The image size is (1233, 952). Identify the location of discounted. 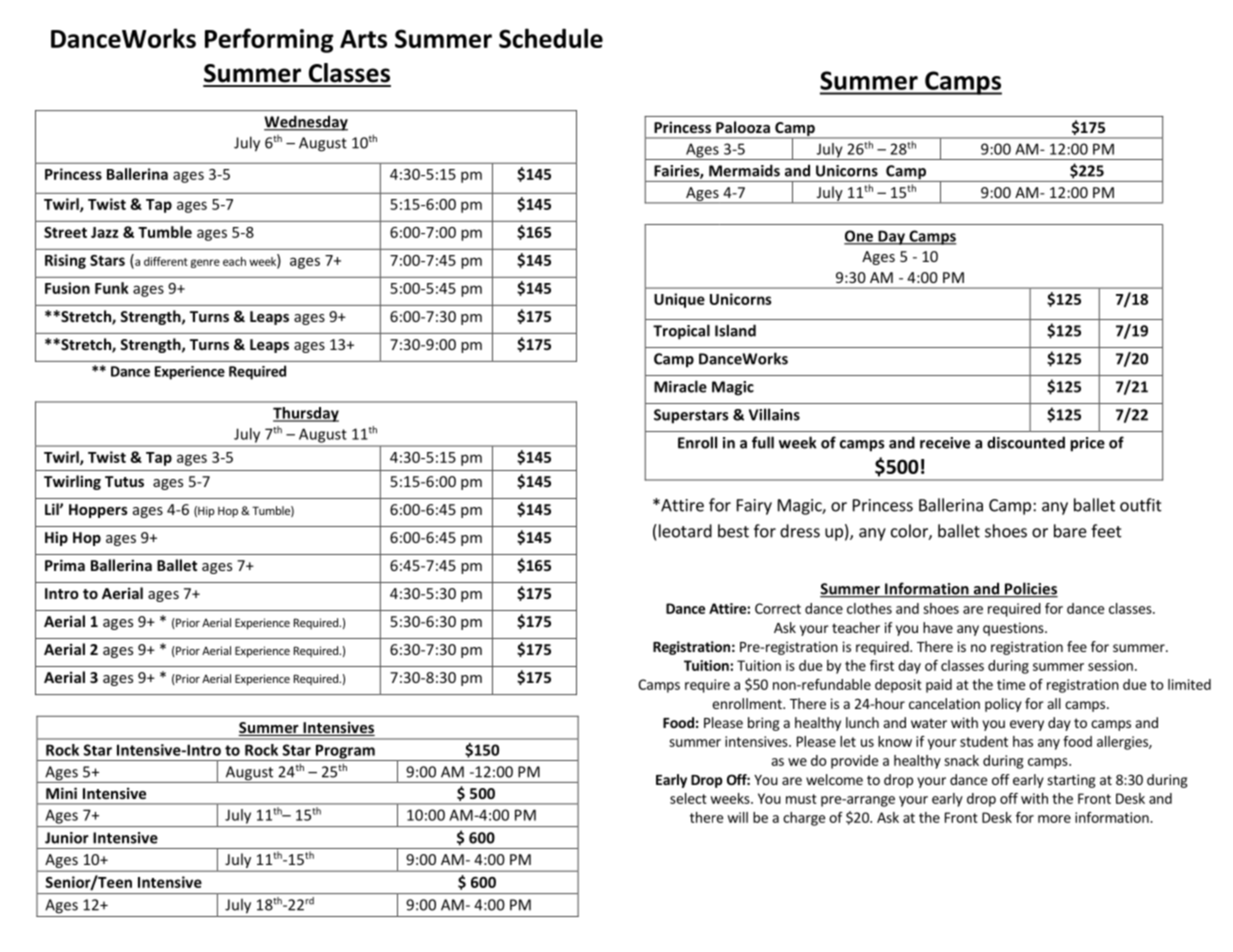
(1026, 442).
